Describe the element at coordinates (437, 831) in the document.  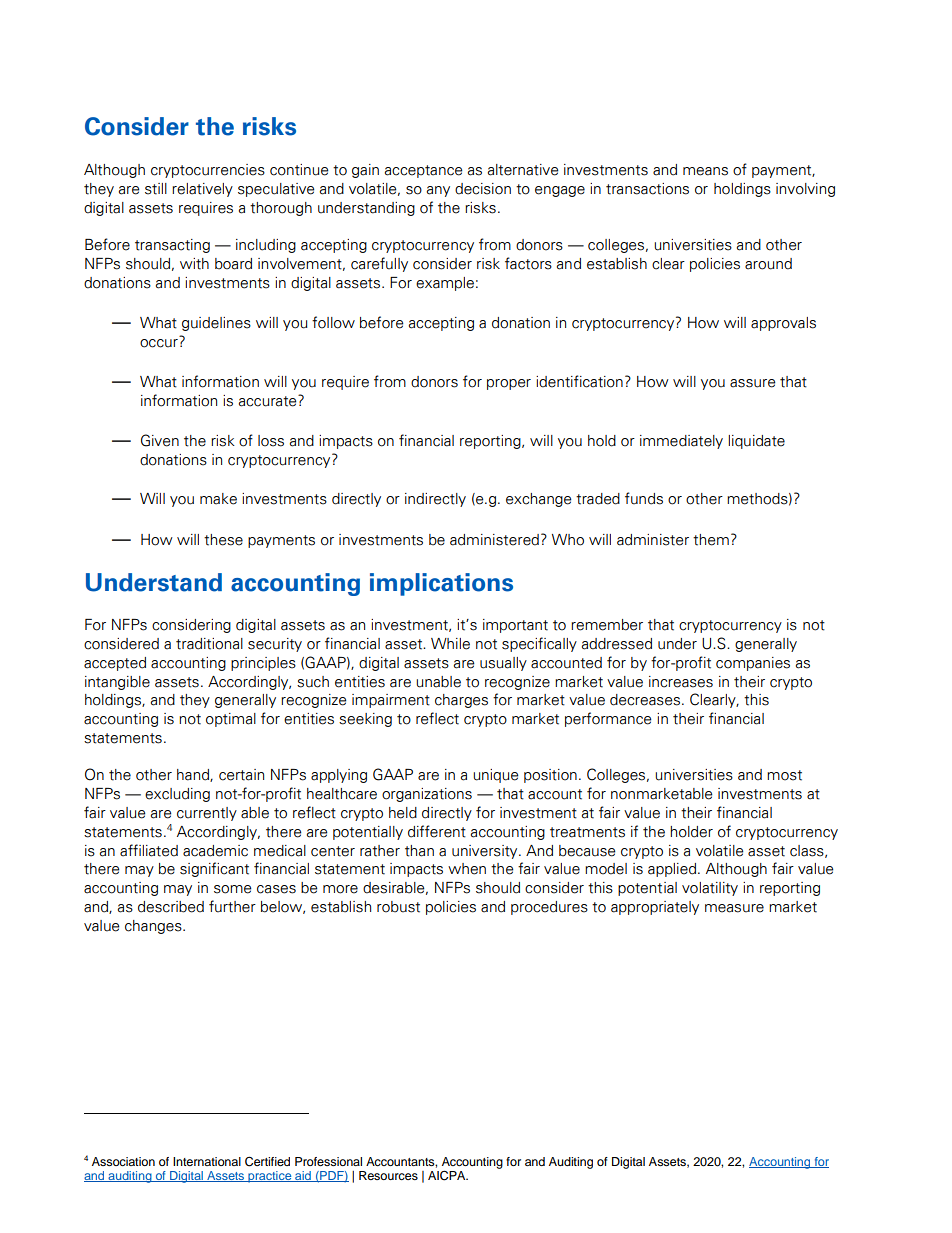
I see `different` at that location.
